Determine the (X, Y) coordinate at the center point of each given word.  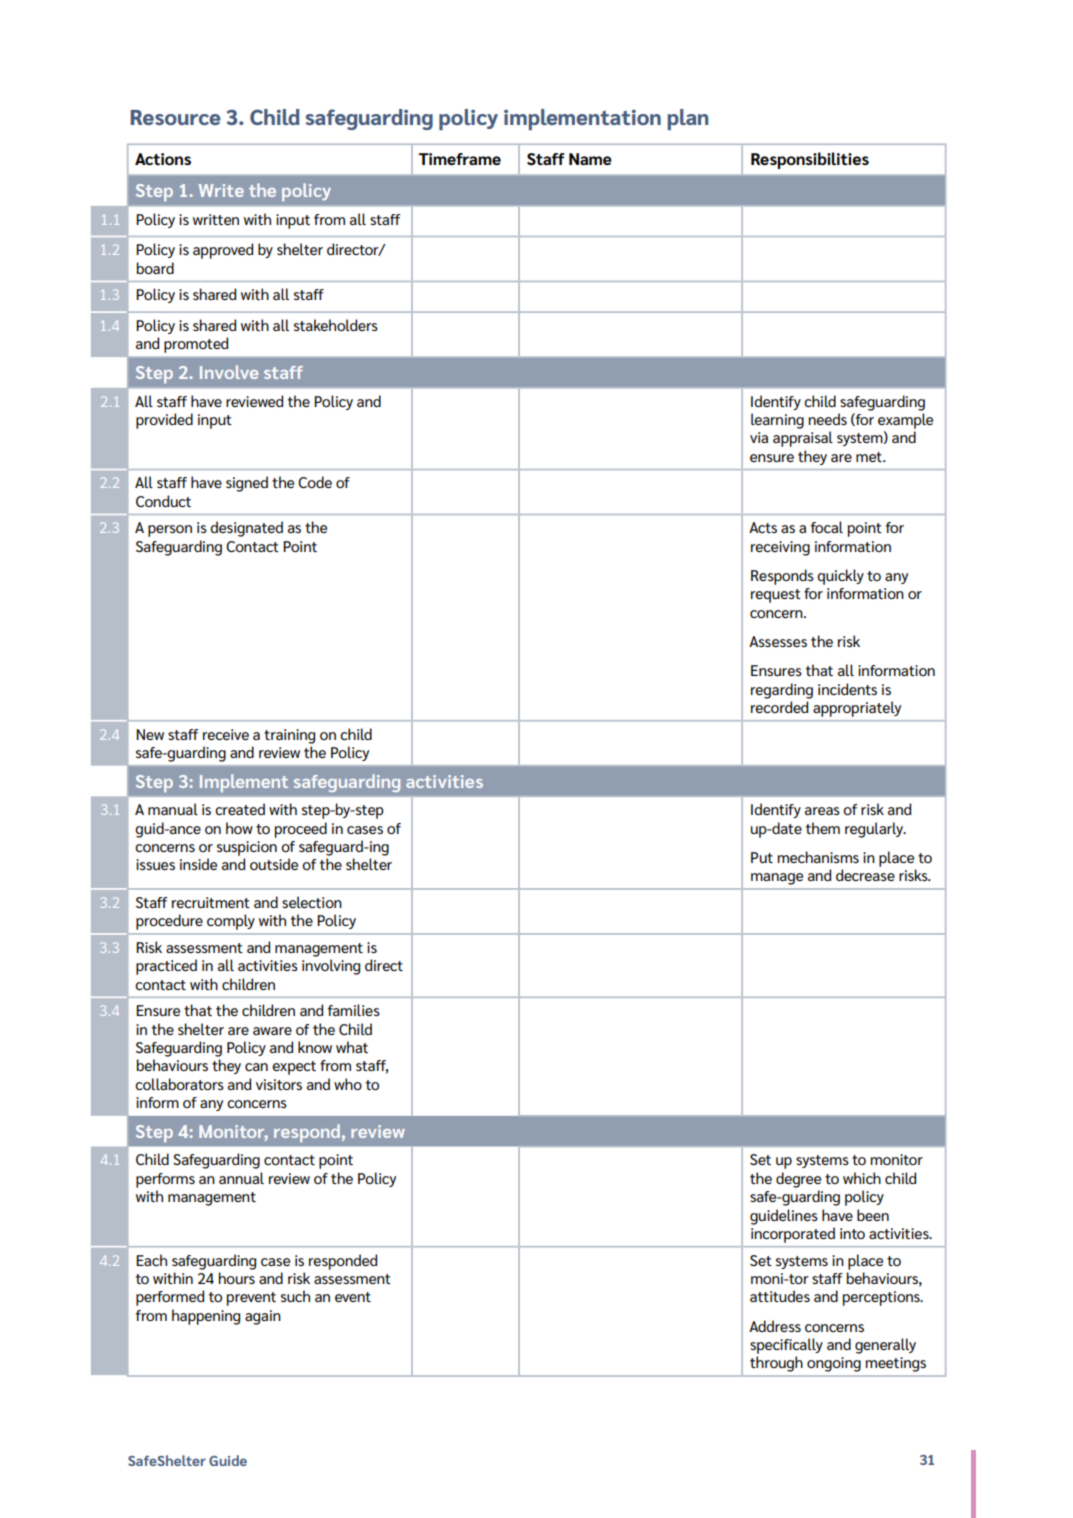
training (289, 736)
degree (798, 1180)
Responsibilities (810, 160)
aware (272, 1031)
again (263, 1317)
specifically (786, 1346)
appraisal (803, 439)
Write (221, 190)
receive (226, 734)
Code (315, 482)
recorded (779, 707)
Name (590, 159)
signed (247, 484)
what (352, 1047)
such (295, 1296)
